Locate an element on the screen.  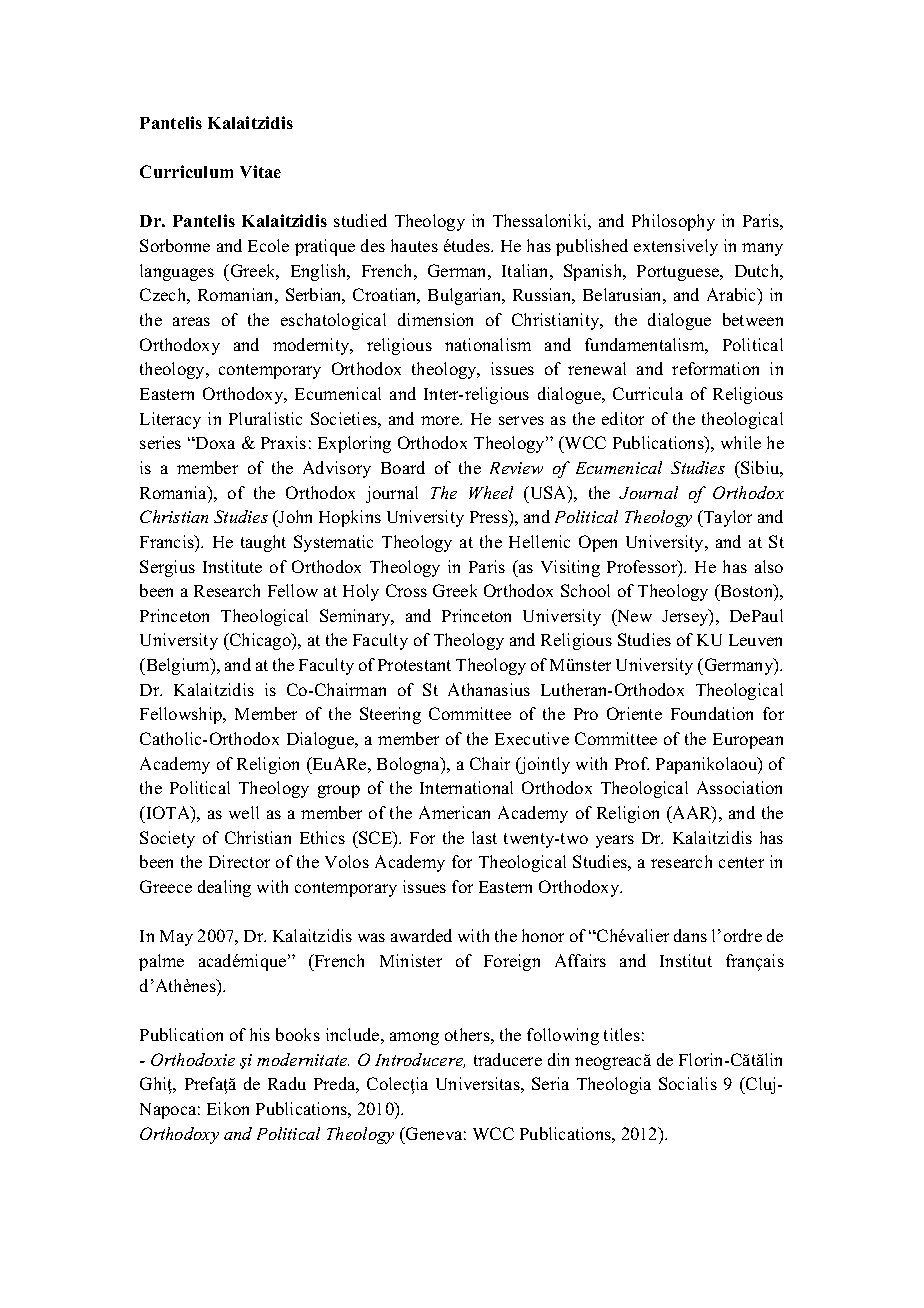
European is located at coordinates (748, 741).
